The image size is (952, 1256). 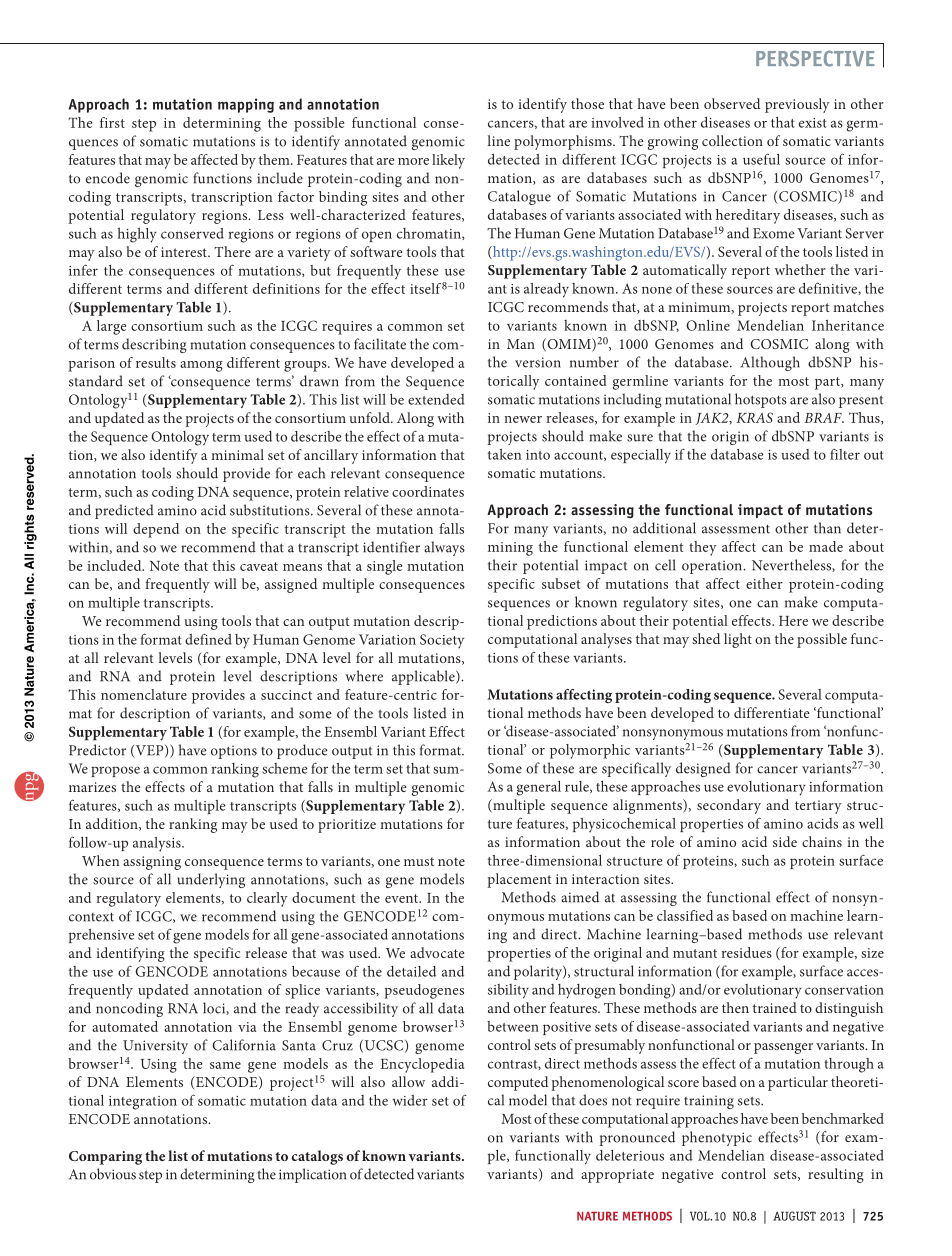 What do you see at coordinates (113, 1174) in the screenshot?
I see `obvious` at bounding box center [113, 1174].
